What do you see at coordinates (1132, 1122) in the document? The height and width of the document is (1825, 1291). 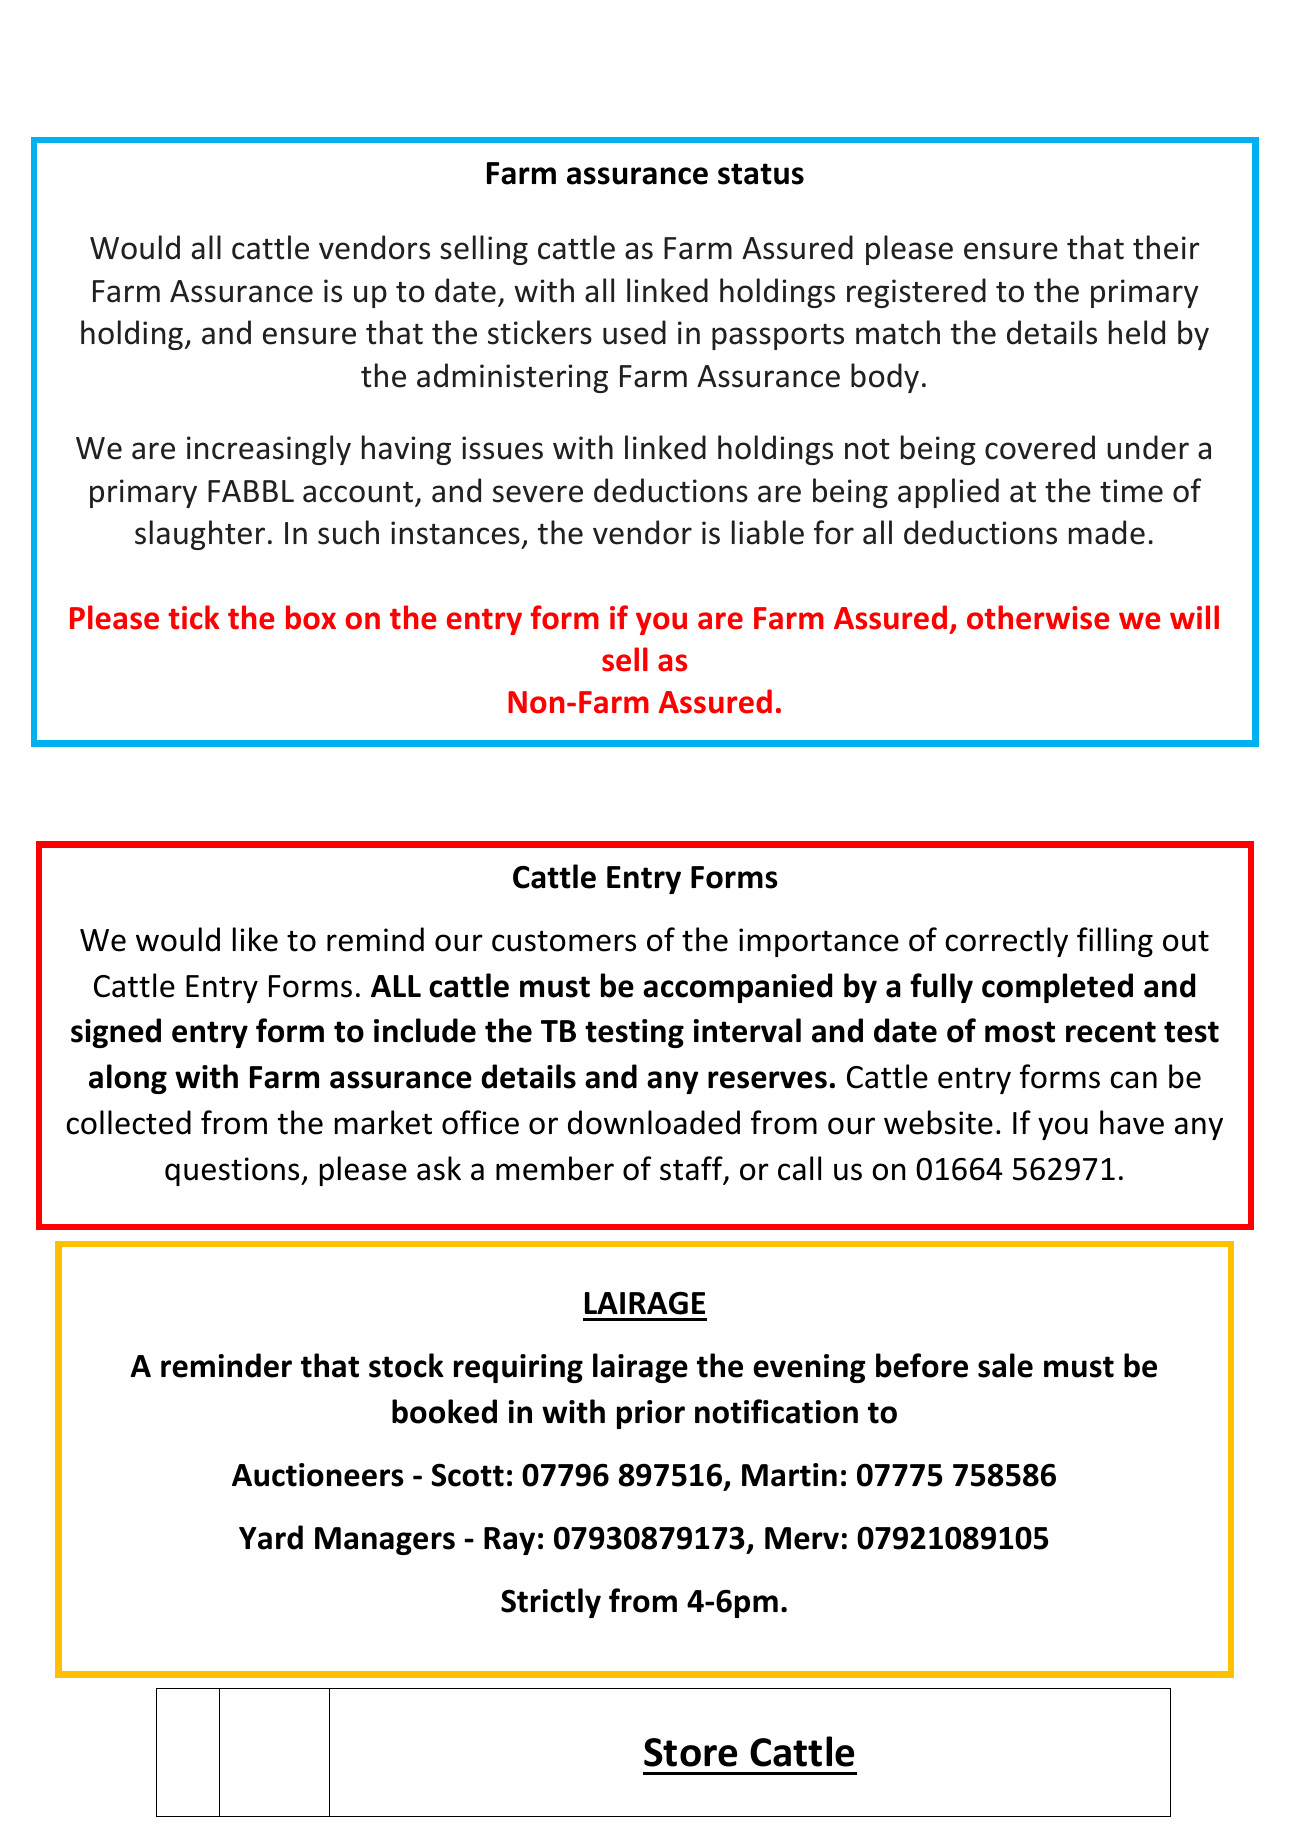 I see `have` at bounding box center [1132, 1122].
